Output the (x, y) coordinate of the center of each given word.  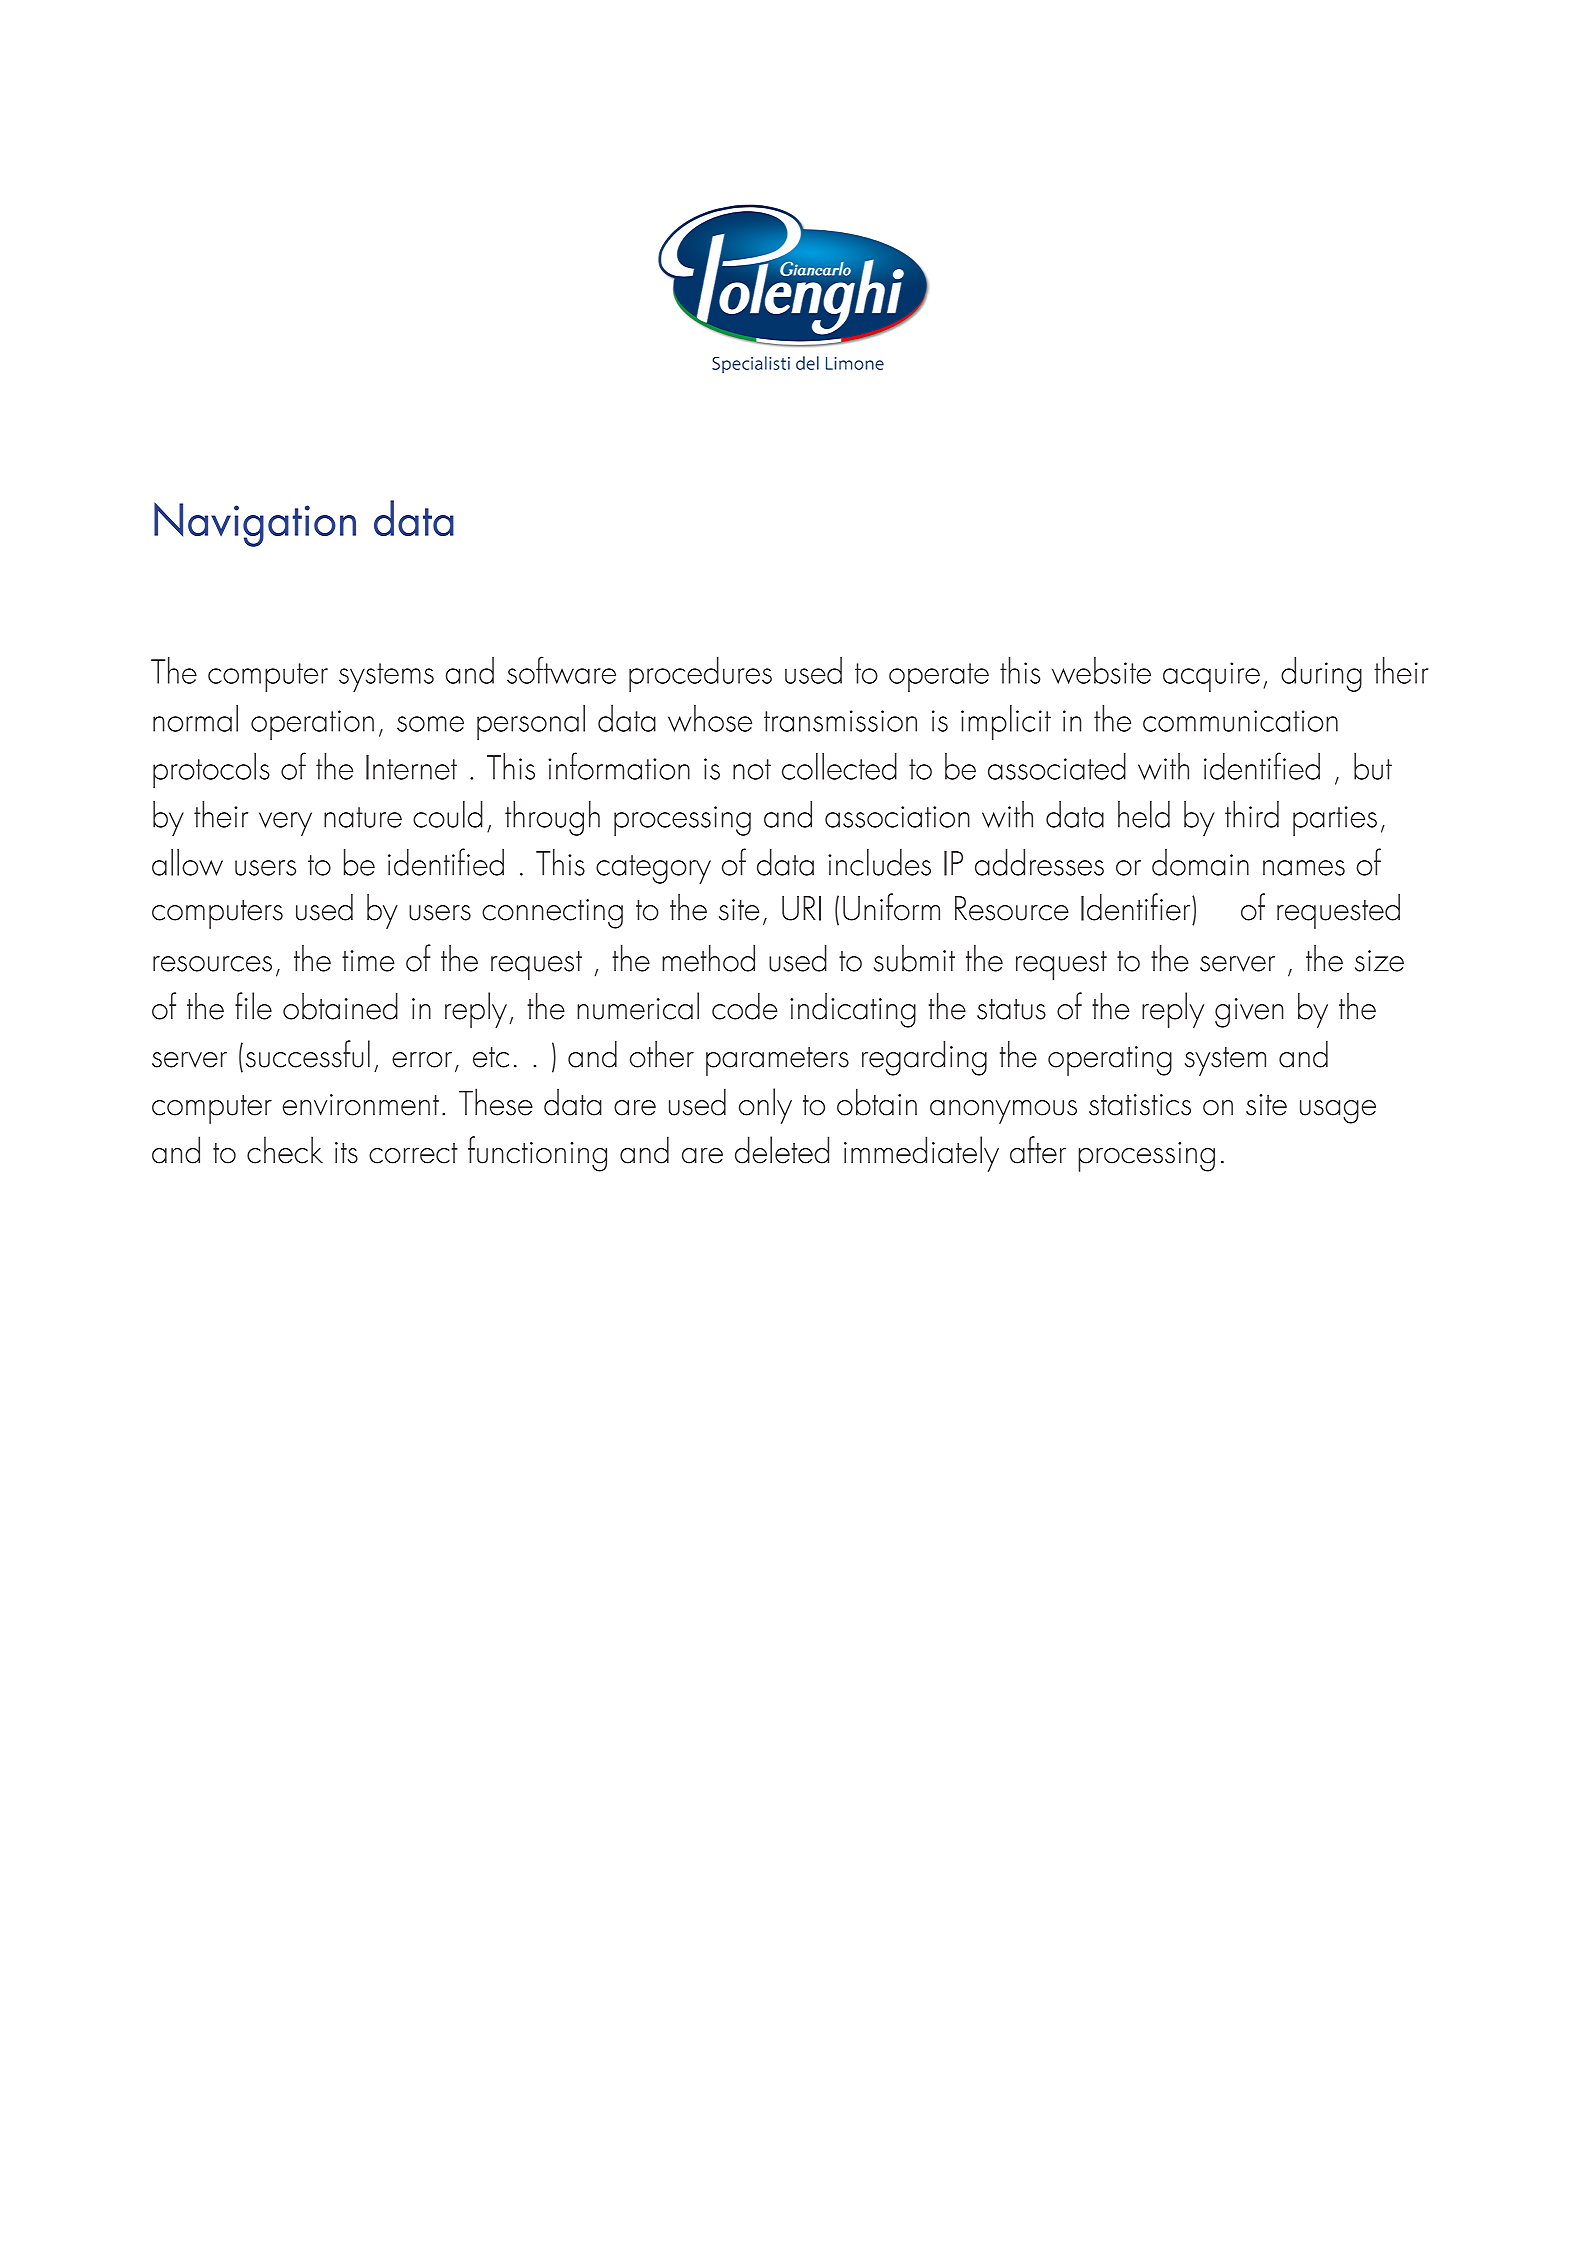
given (1249, 1013)
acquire (1211, 677)
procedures (700, 674)
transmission (840, 721)
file (253, 1006)
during (1321, 674)
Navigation (255, 524)
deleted (782, 1150)
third (1252, 814)
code (744, 1006)
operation (312, 725)
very (285, 824)
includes (879, 862)
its (346, 1153)
